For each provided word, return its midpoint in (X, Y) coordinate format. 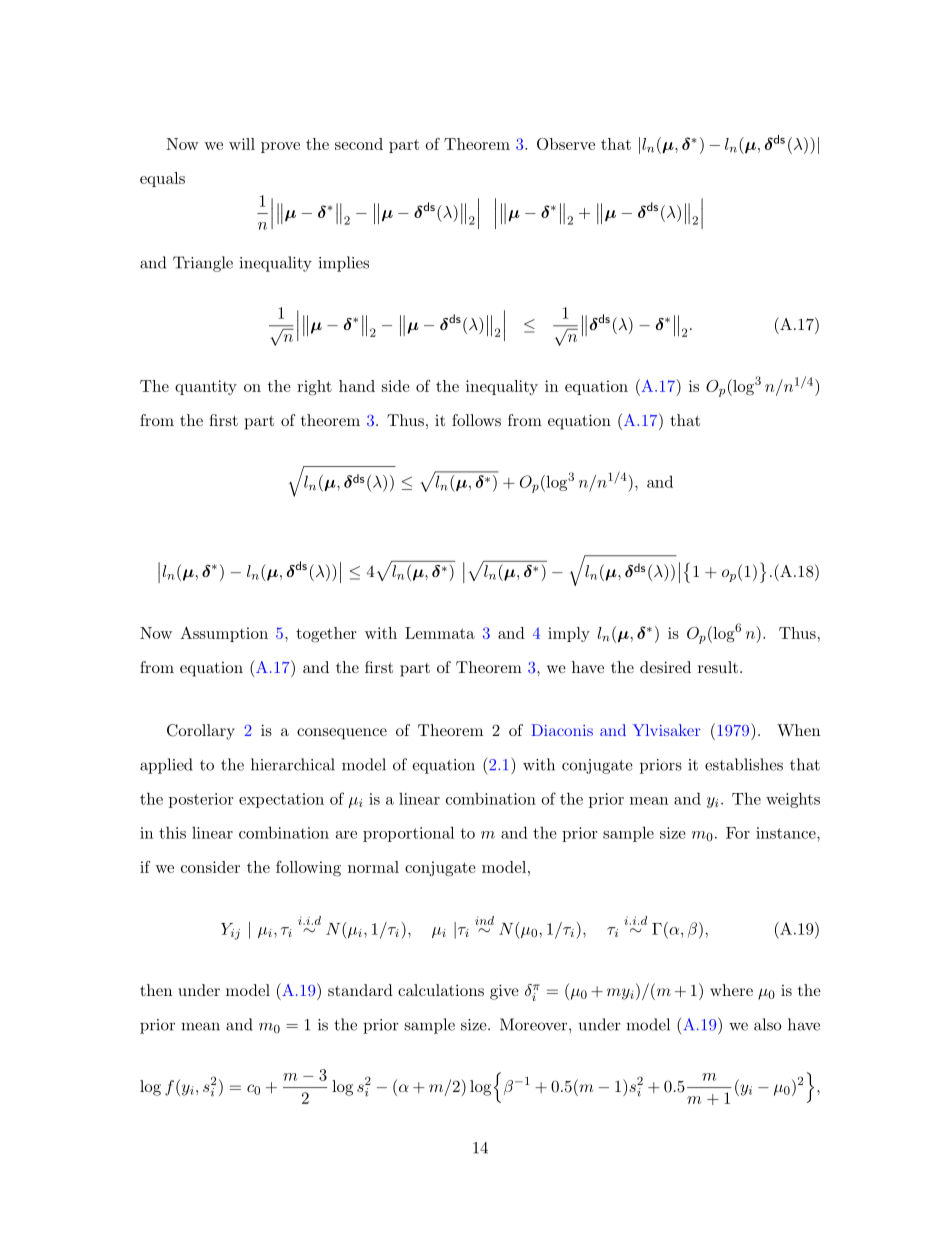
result (718, 667)
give (504, 992)
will (242, 144)
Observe (566, 144)
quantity (206, 387)
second (359, 144)
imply (569, 634)
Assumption (224, 634)
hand (357, 386)
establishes (744, 764)
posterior (201, 800)
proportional (408, 834)
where (731, 990)
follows (476, 420)
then (156, 990)
